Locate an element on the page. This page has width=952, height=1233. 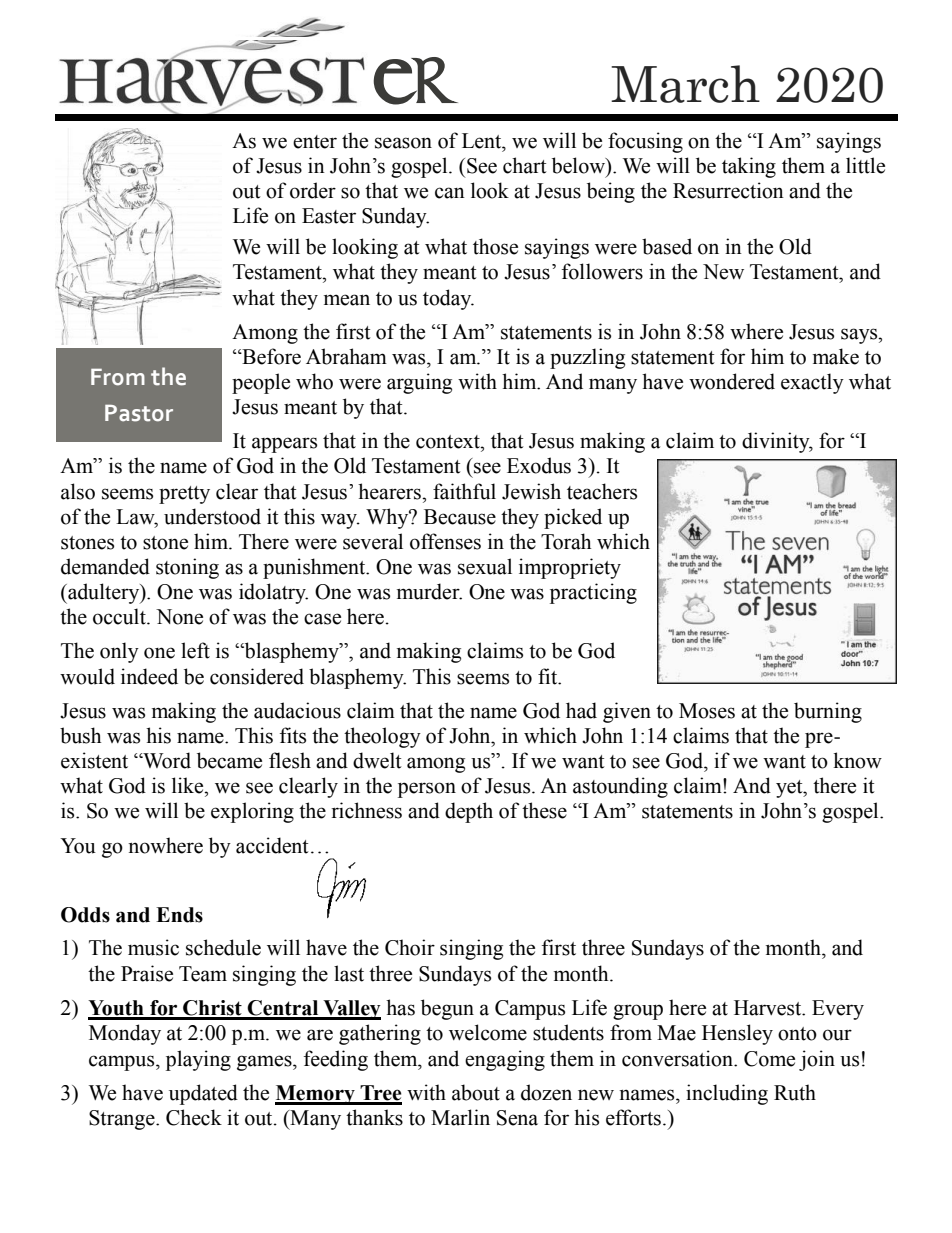
taking is located at coordinates (749, 167).
